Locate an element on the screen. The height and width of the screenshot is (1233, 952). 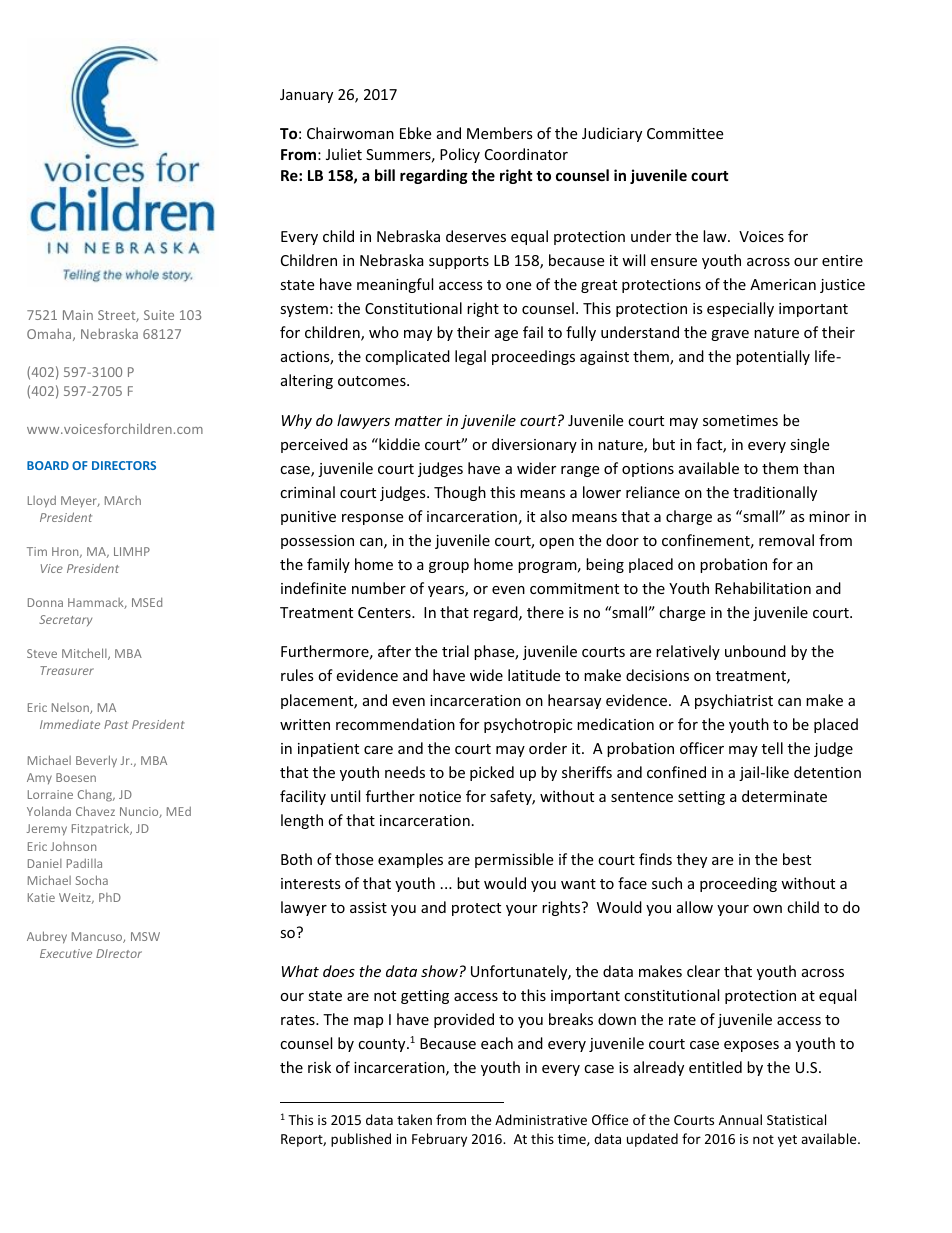
January is located at coordinates (306, 96).
